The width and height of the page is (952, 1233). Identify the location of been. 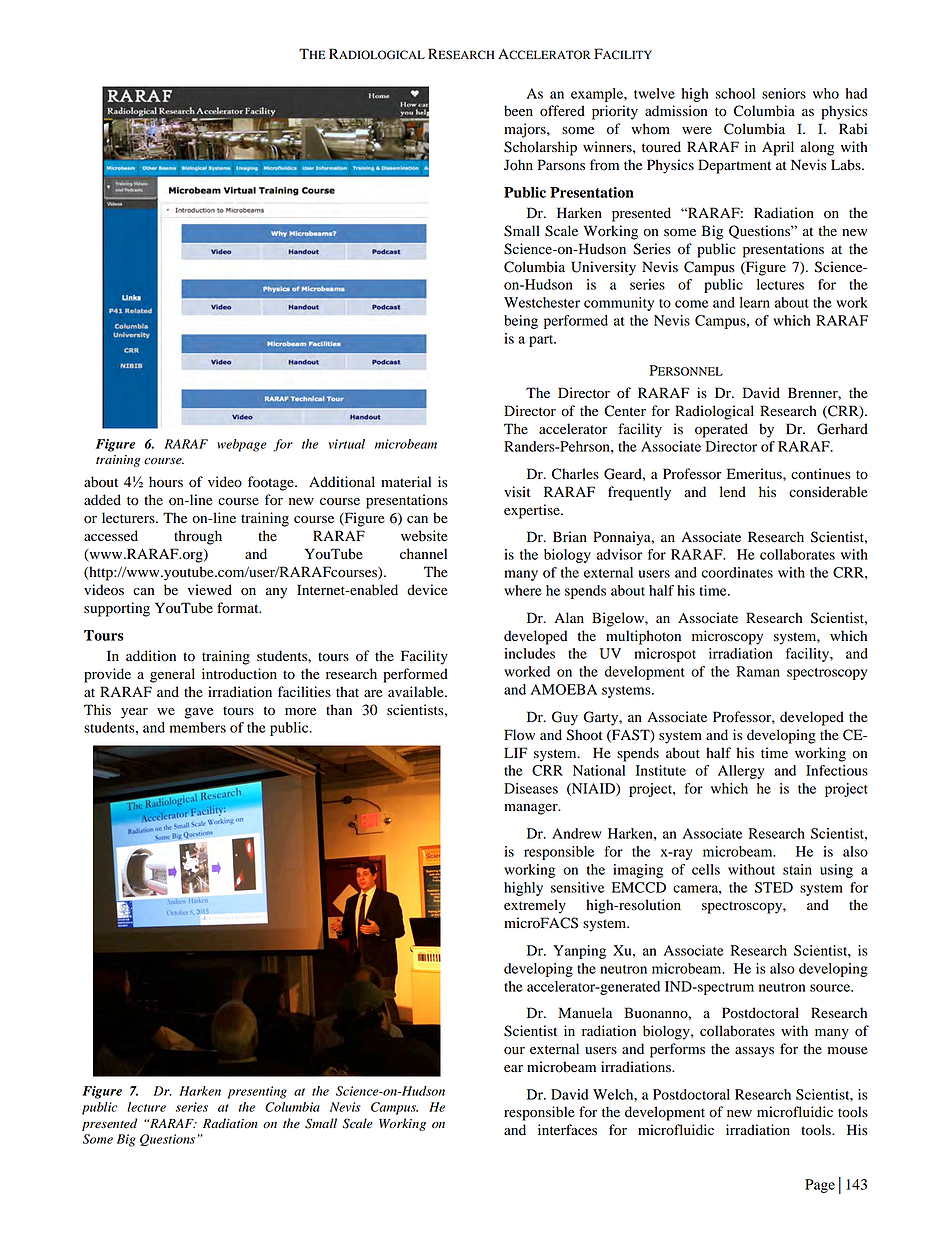
(518, 111).
